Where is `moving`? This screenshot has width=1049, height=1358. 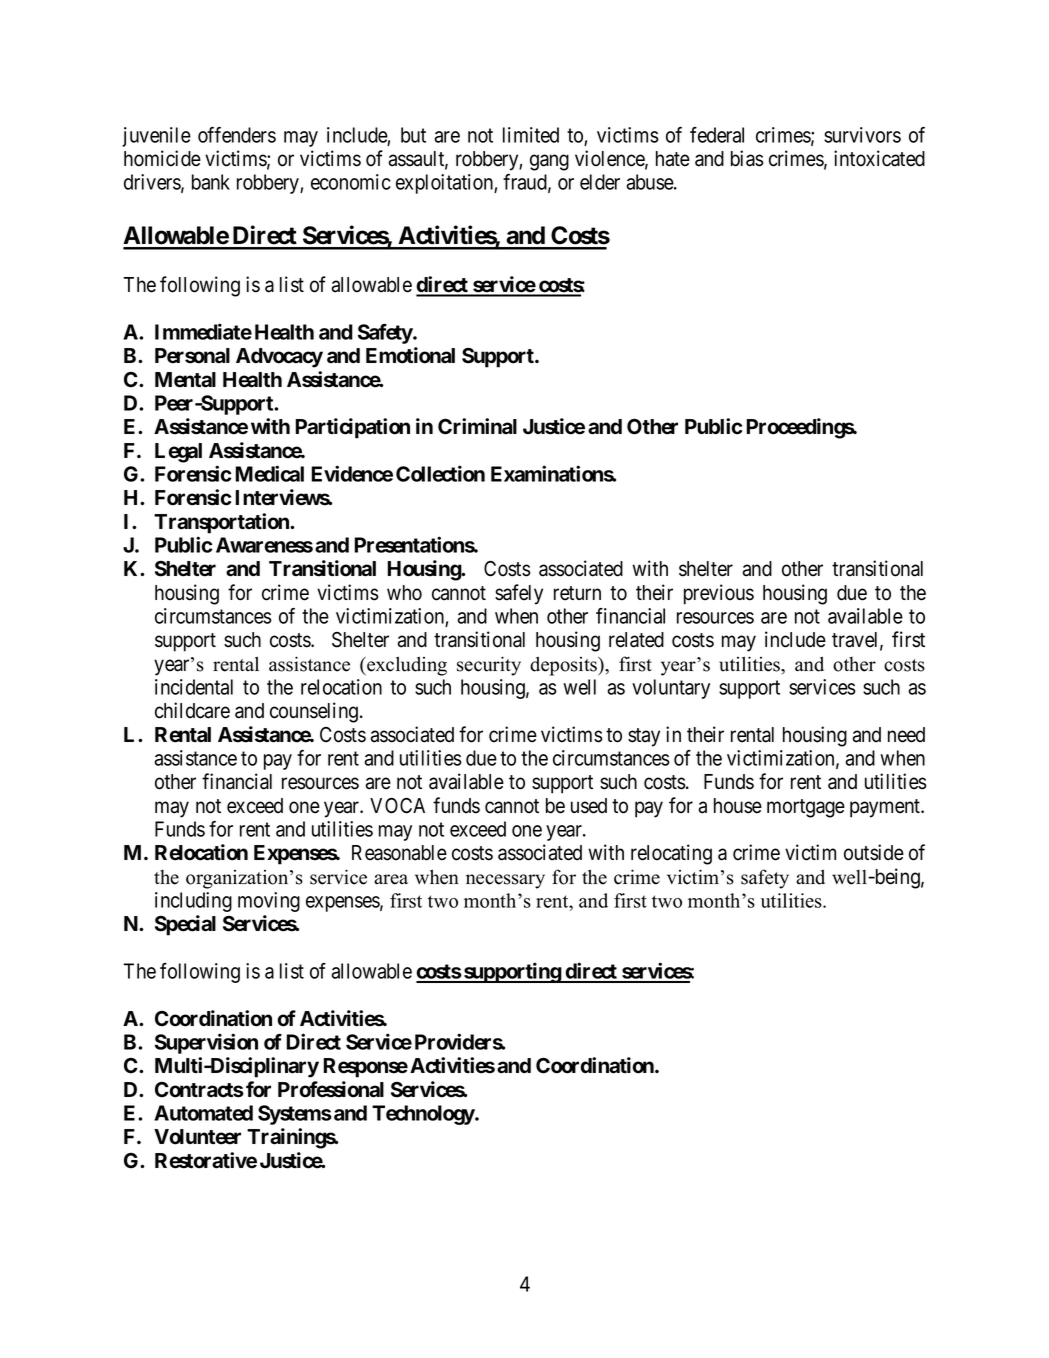
moving is located at coordinates (269, 902).
